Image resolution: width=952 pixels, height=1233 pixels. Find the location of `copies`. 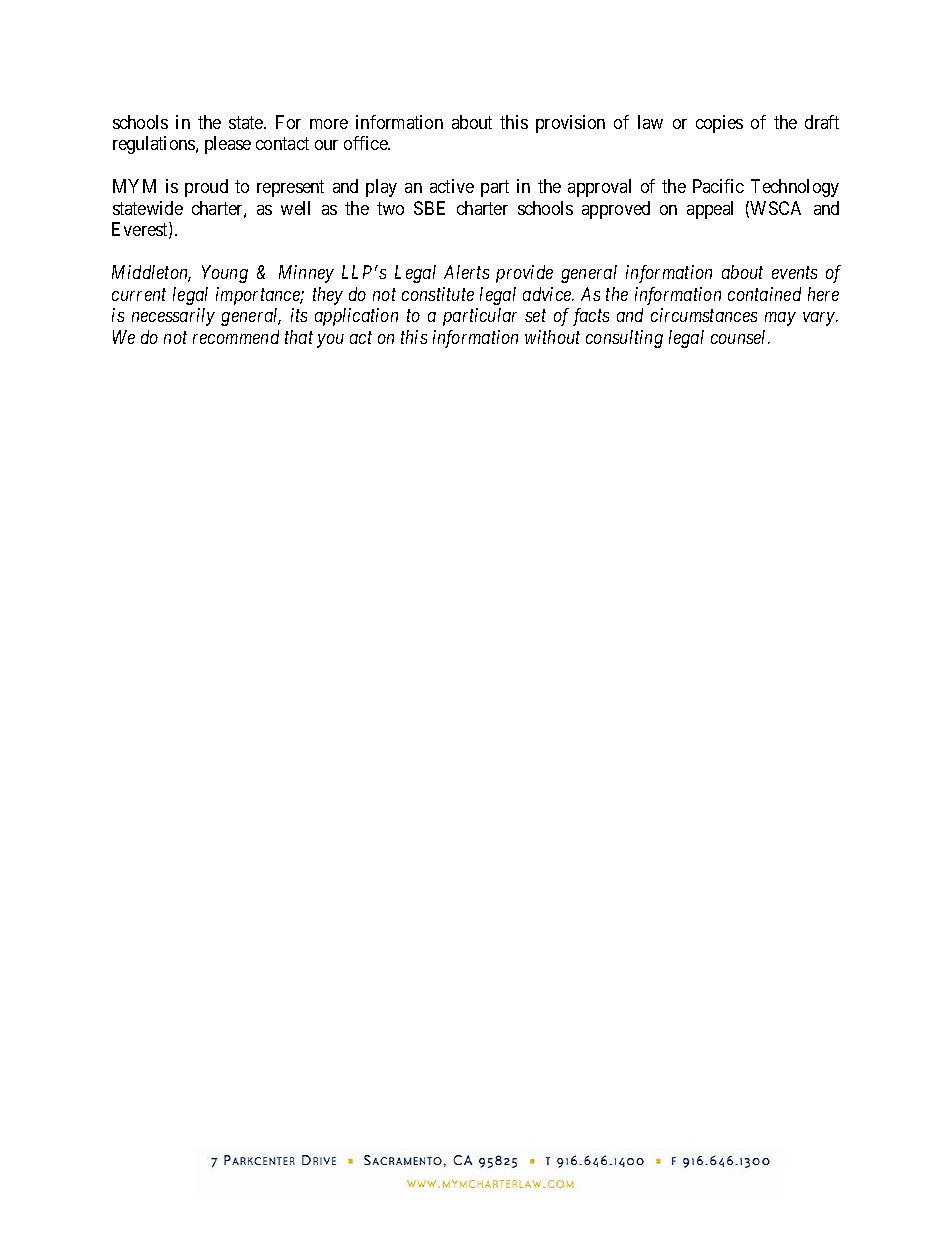

copies is located at coordinates (719, 124).
